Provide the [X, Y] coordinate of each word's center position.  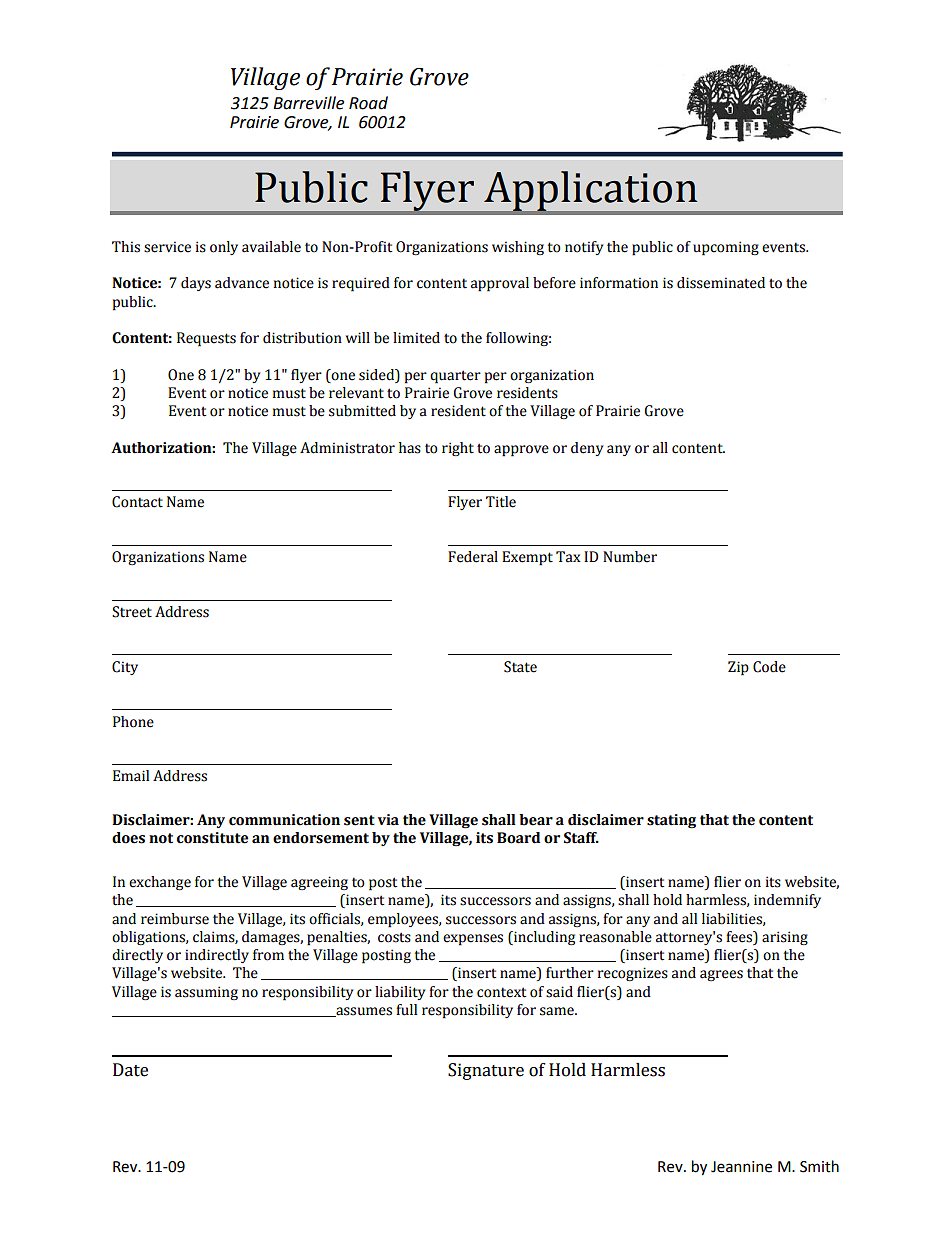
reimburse [175, 919]
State [520, 667]
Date [130, 1070]
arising [785, 938]
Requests [206, 339]
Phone [133, 722]
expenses [473, 940]
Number [630, 557]
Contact [137, 502]
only [224, 248]
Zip [738, 668]
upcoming [726, 248]
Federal [473, 557]
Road [368, 103]
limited [416, 338]
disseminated [721, 283]
